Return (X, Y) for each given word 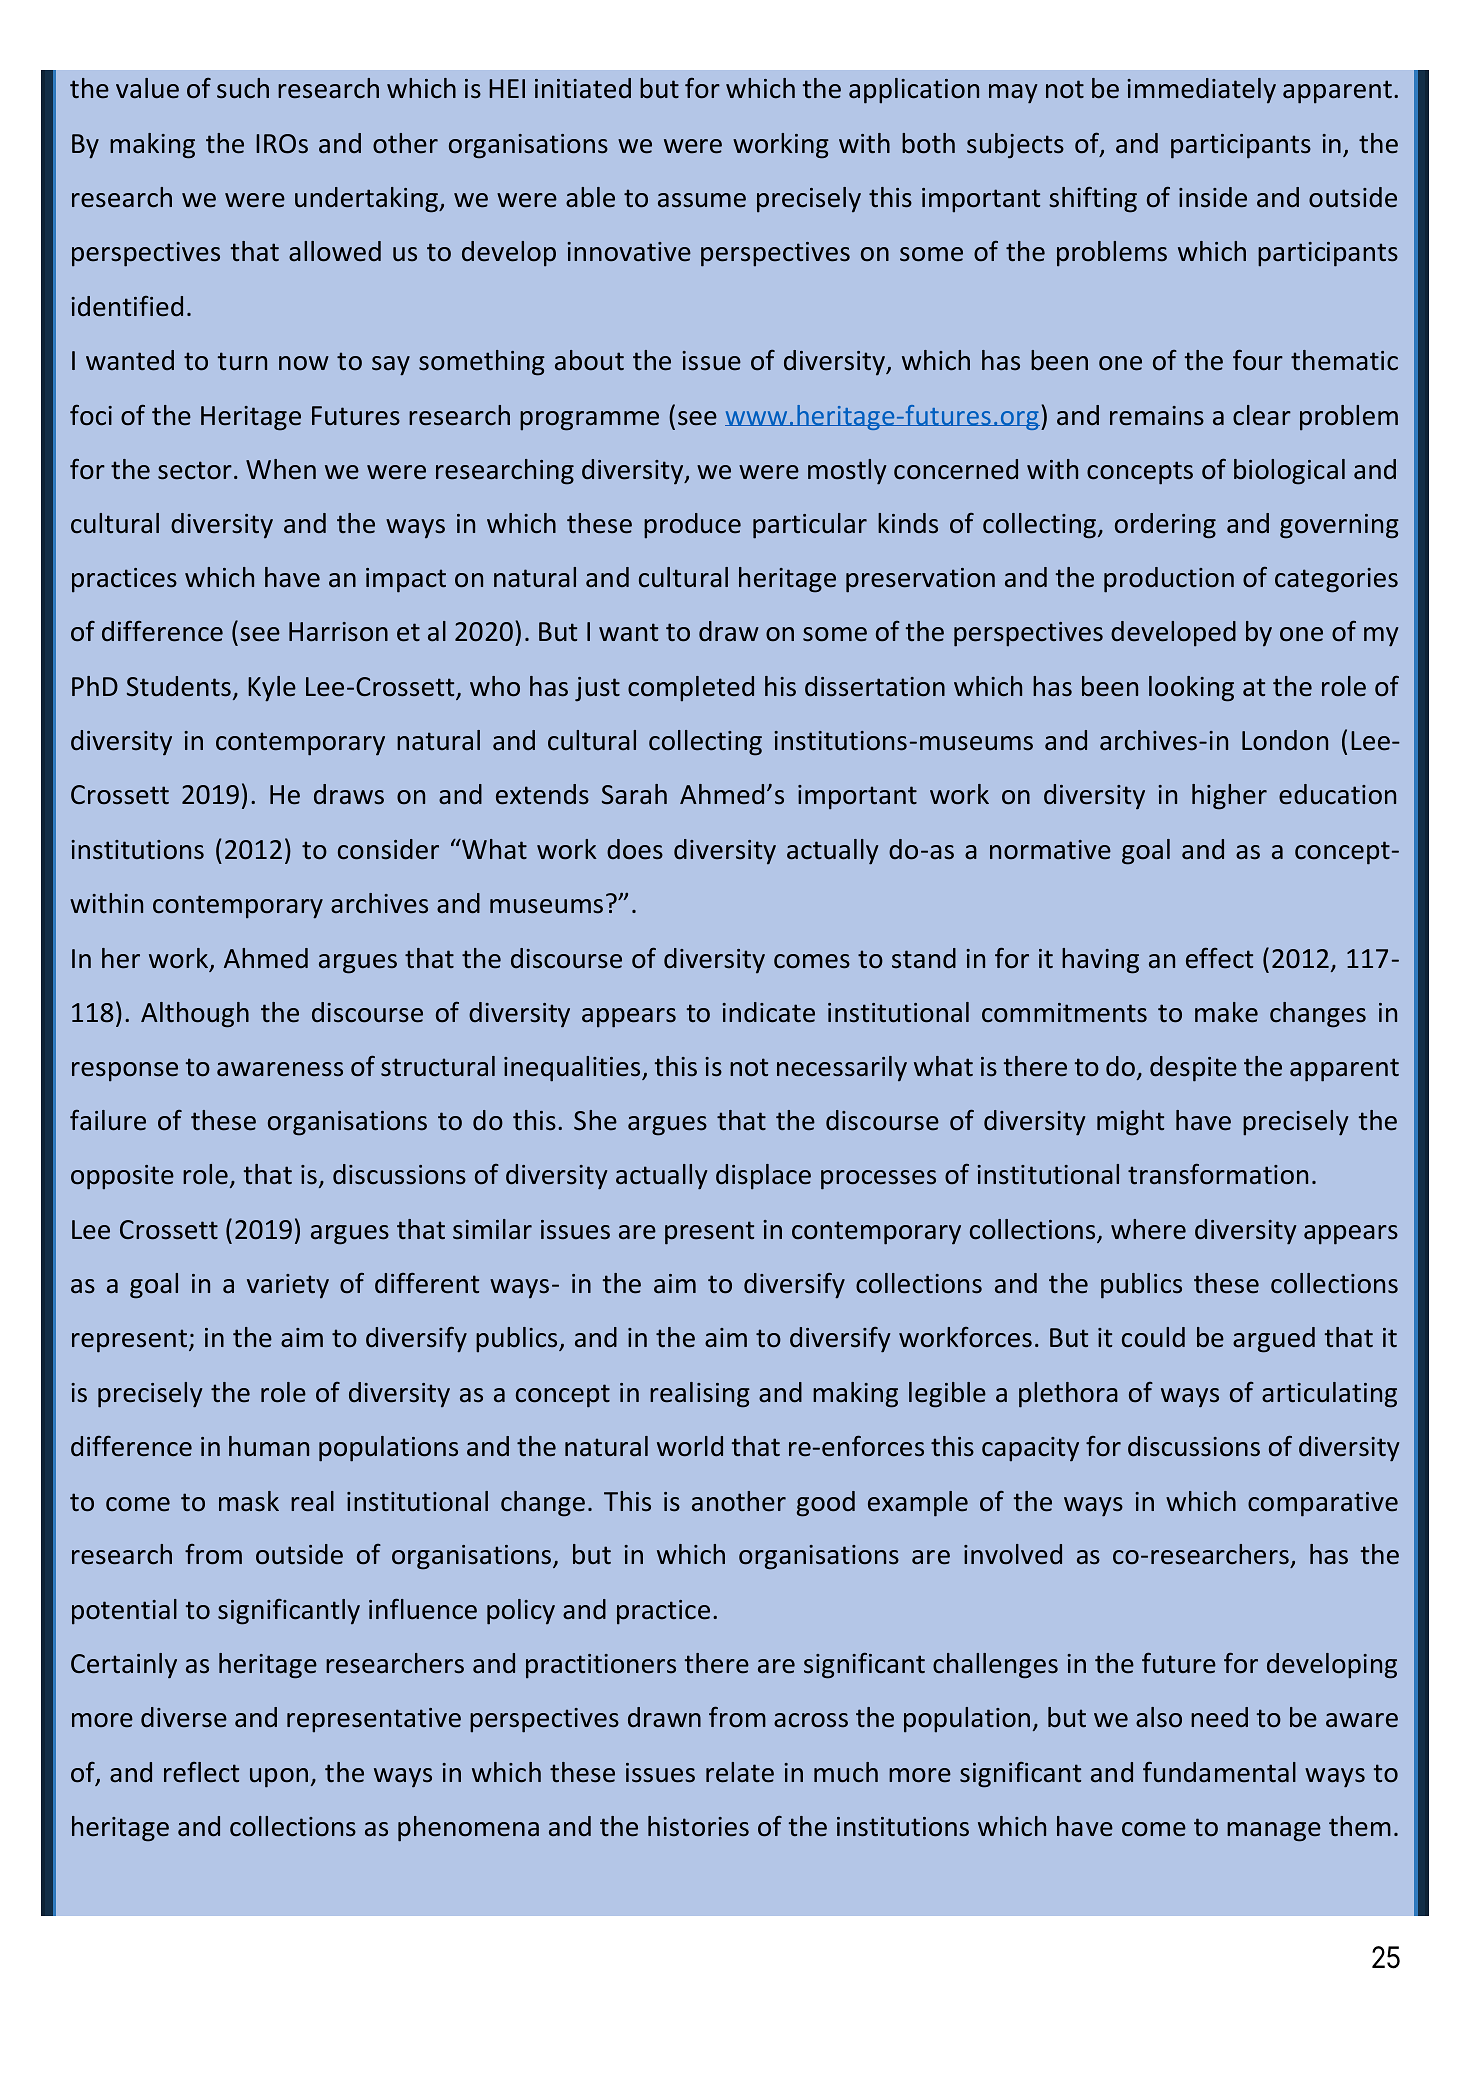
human (269, 1446)
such (243, 88)
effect (1219, 958)
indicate (768, 1012)
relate (740, 1772)
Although (195, 1015)
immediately (1201, 90)
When (281, 469)
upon (279, 1778)
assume (702, 200)
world (690, 1446)
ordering (1165, 526)
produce (692, 526)
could (1153, 1337)
